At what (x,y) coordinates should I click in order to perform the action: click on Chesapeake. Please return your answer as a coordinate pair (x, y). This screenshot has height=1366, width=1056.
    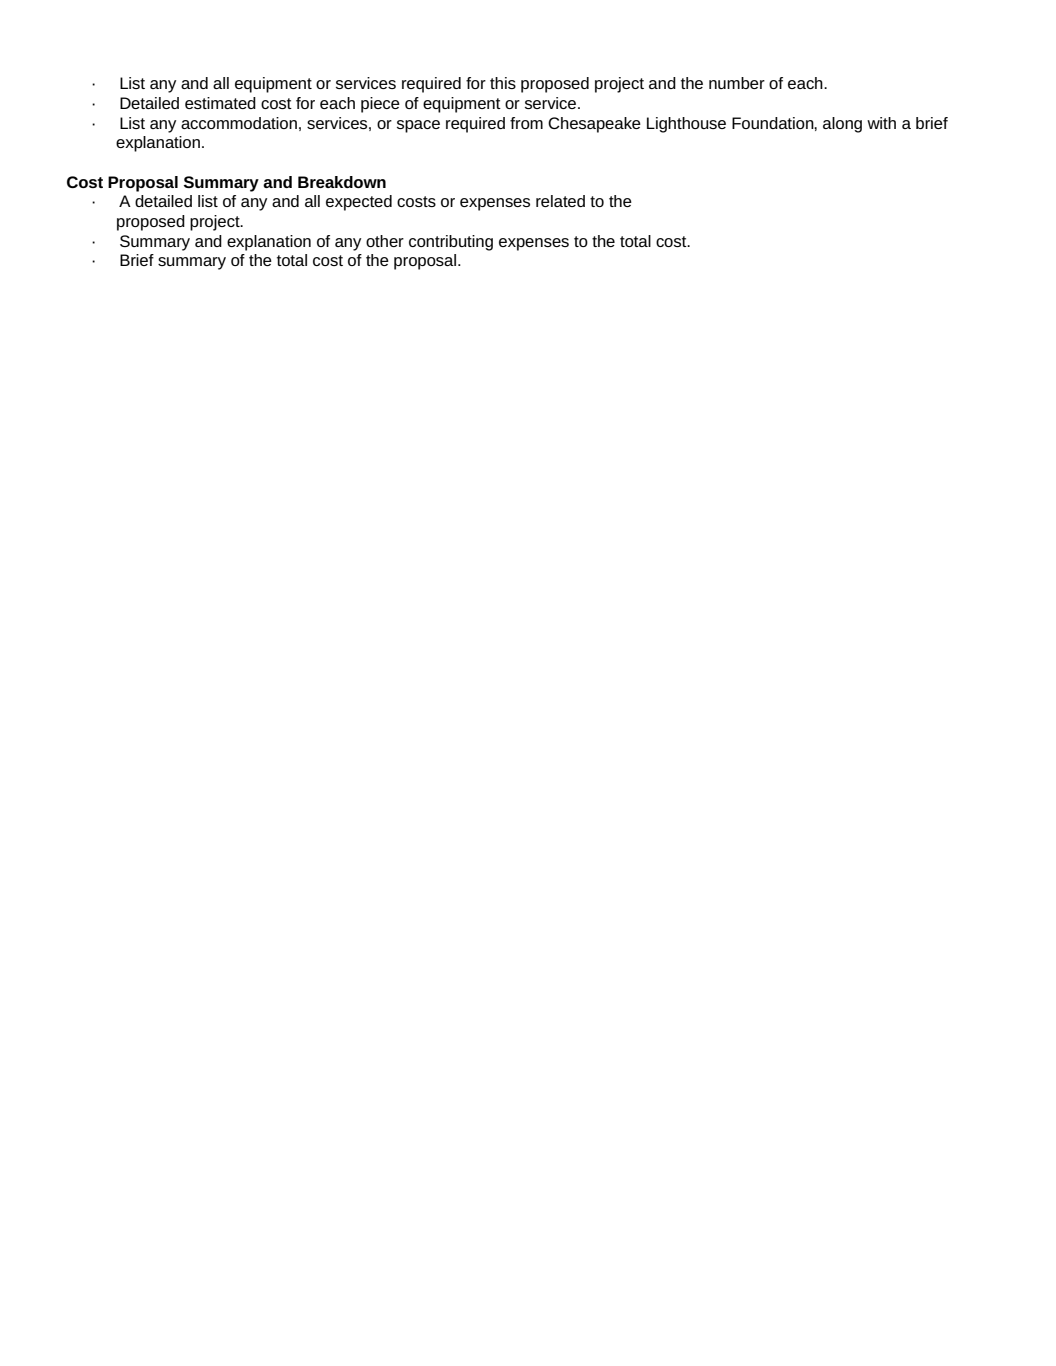
    Looking at the image, I should click on (594, 125).
